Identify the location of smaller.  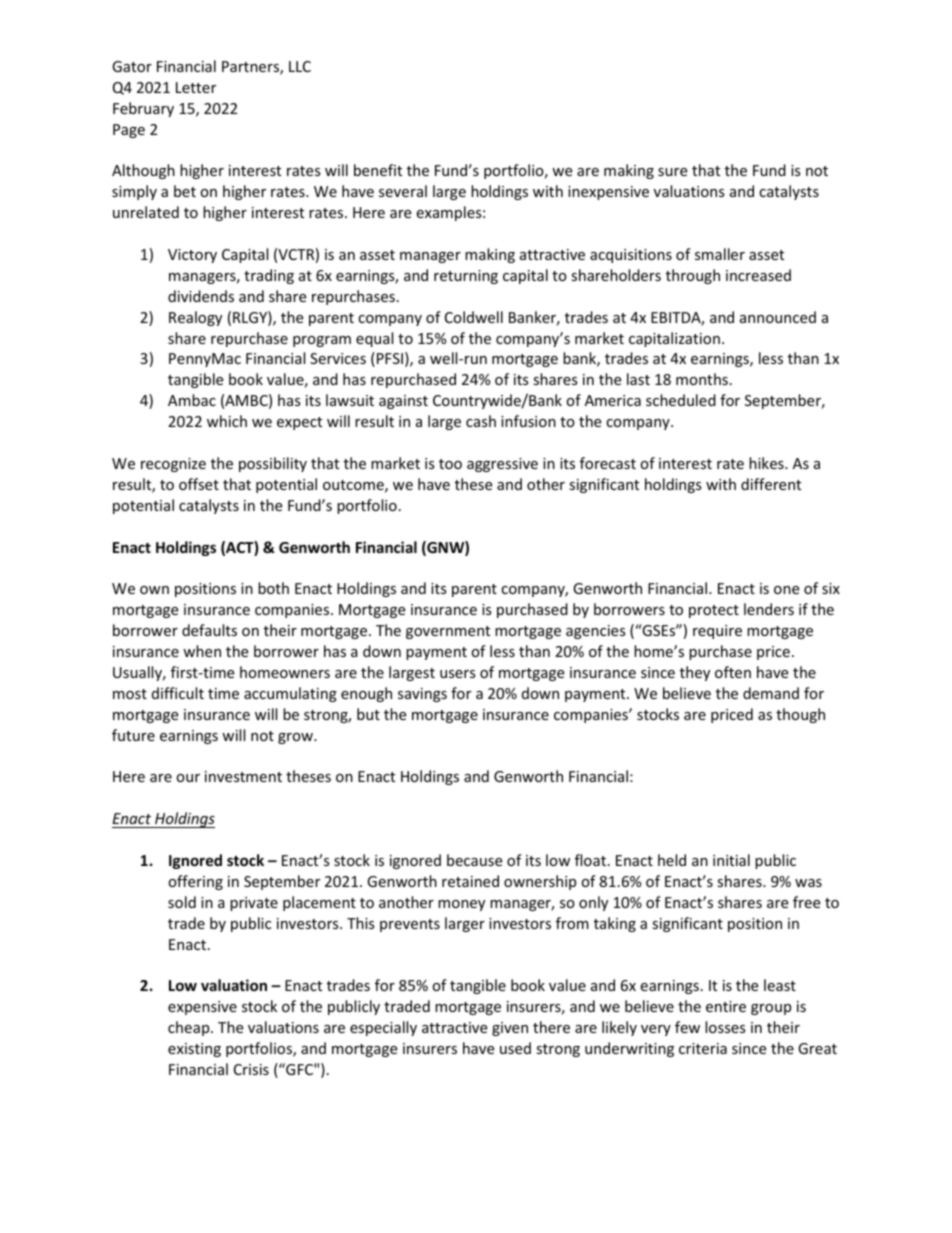
(720, 254).
